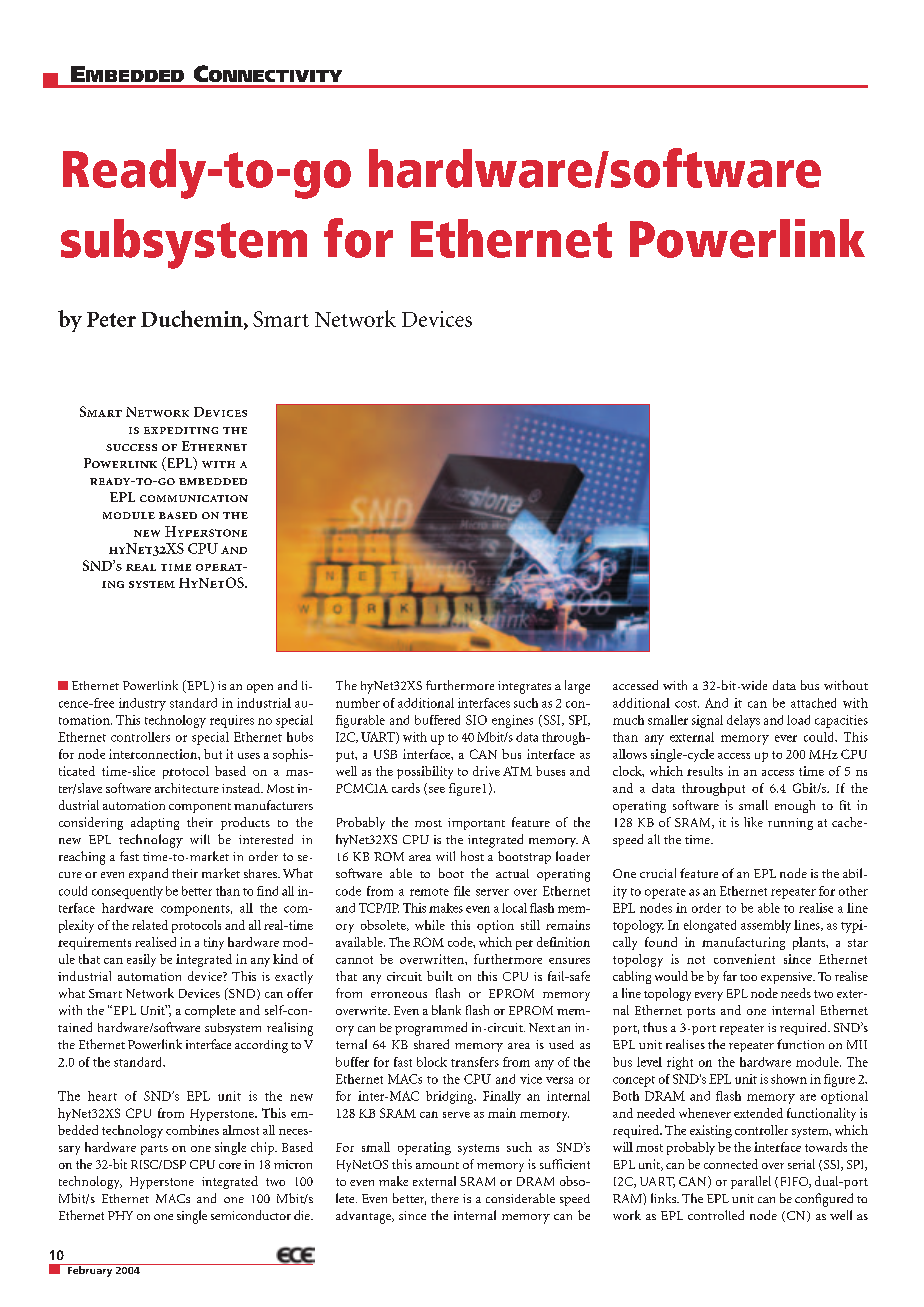 The width and height of the screenshot is (924, 1307). Describe the element at coordinates (445, 1198) in the screenshot. I see `there` at that location.
